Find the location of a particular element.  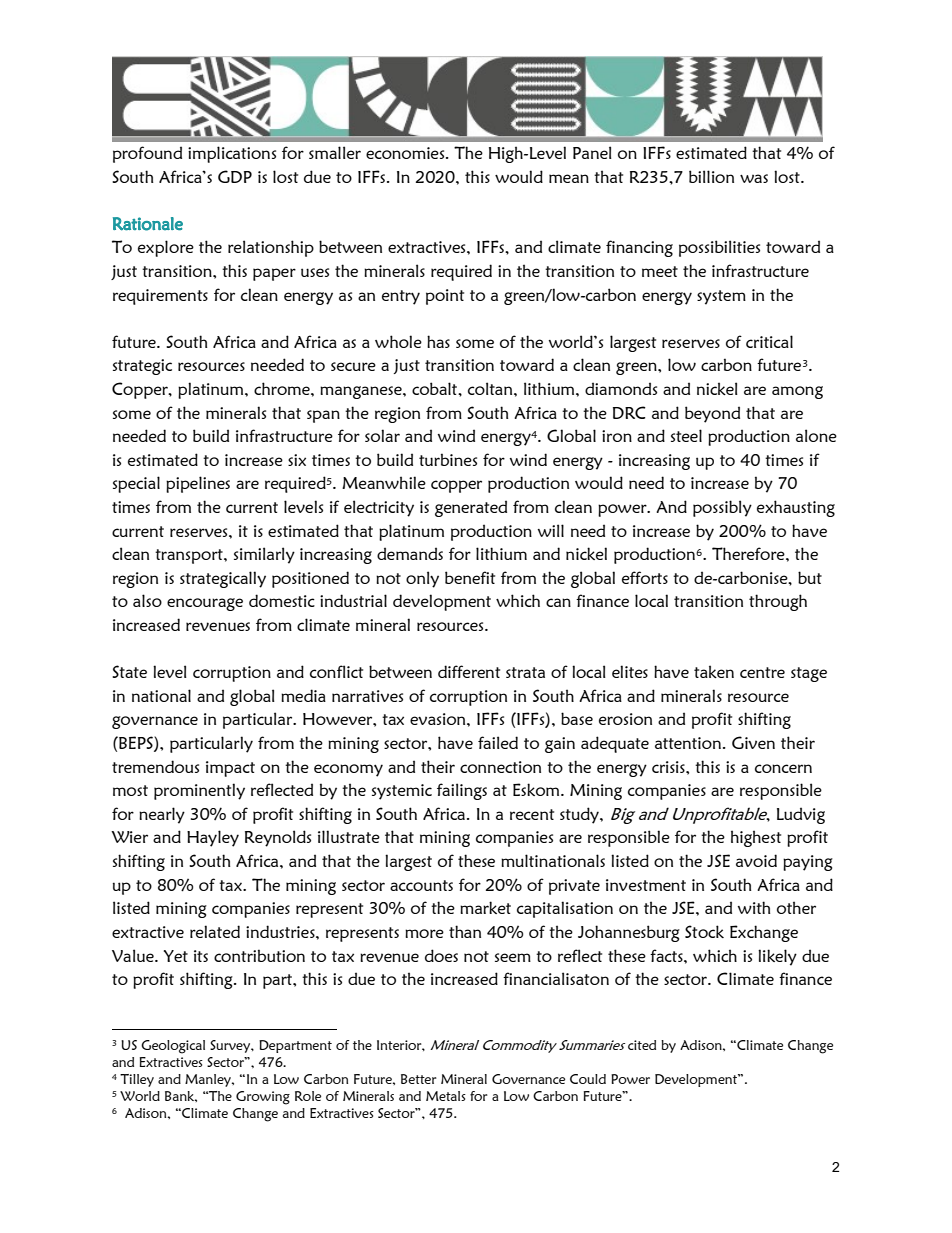

economies is located at coordinates (406, 153).
